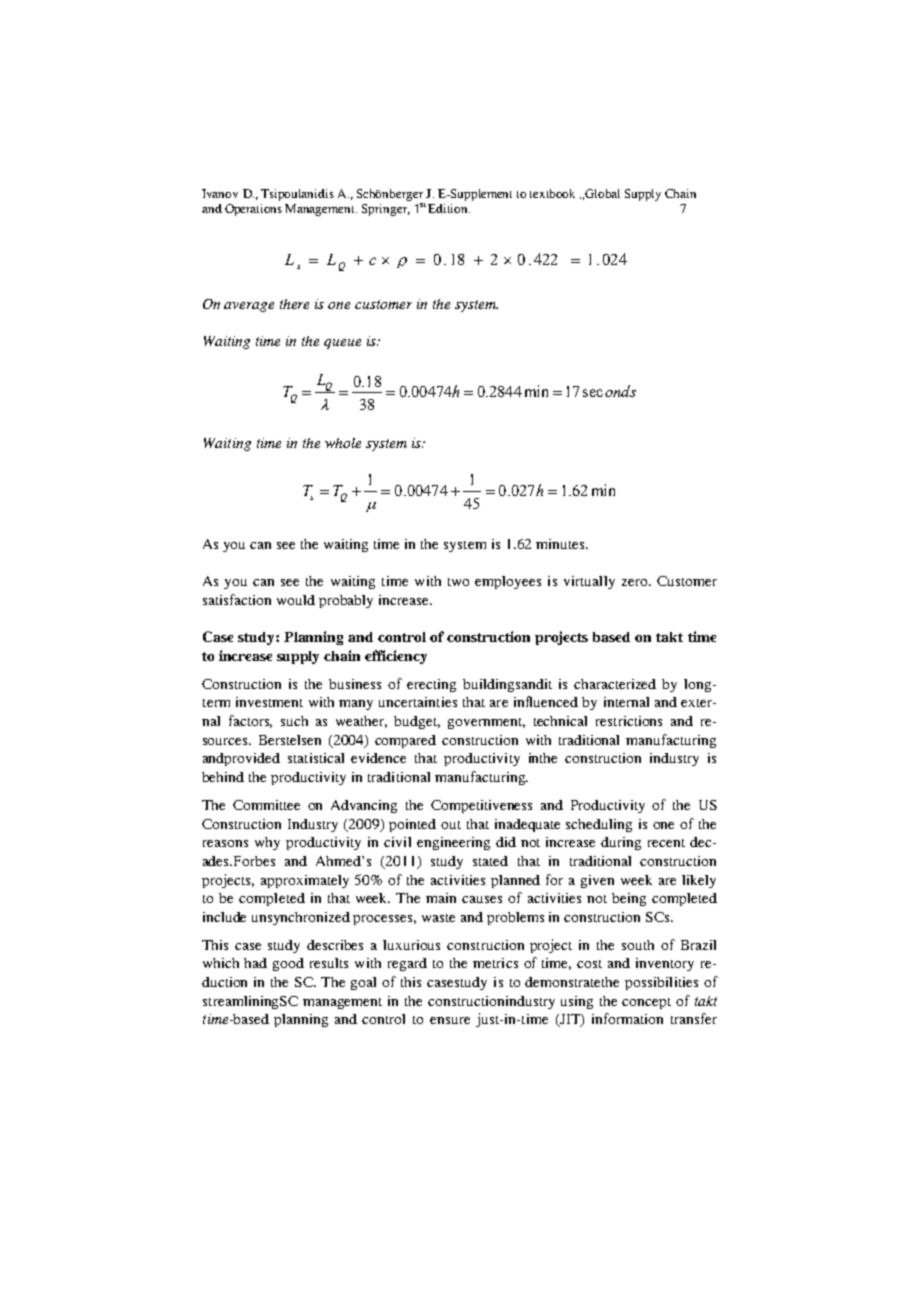 The image size is (924, 1308). What do you see at coordinates (288, 964) in the screenshot?
I see `good` at bounding box center [288, 964].
